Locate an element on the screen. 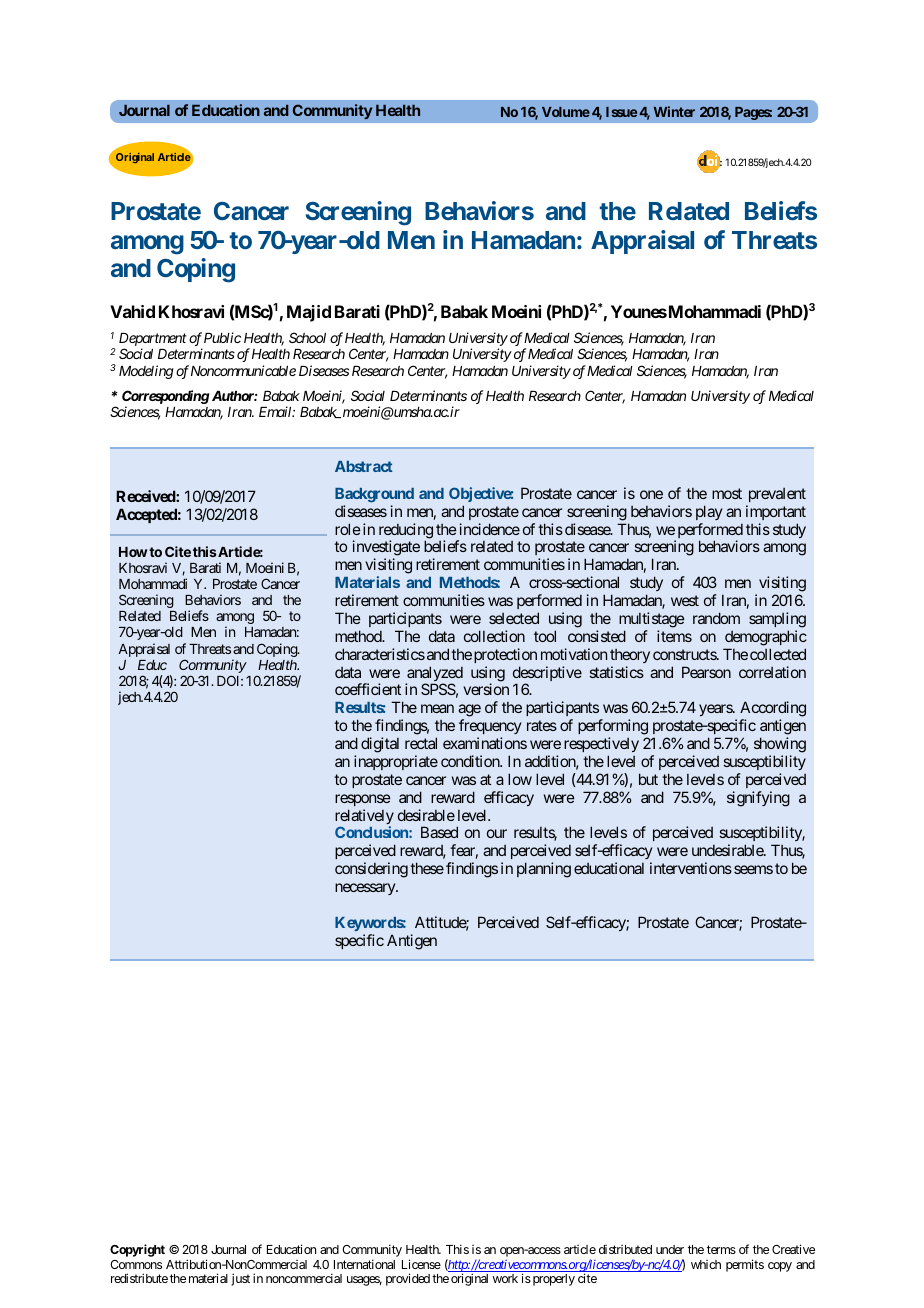  these is located at coordinates (427, 868).
